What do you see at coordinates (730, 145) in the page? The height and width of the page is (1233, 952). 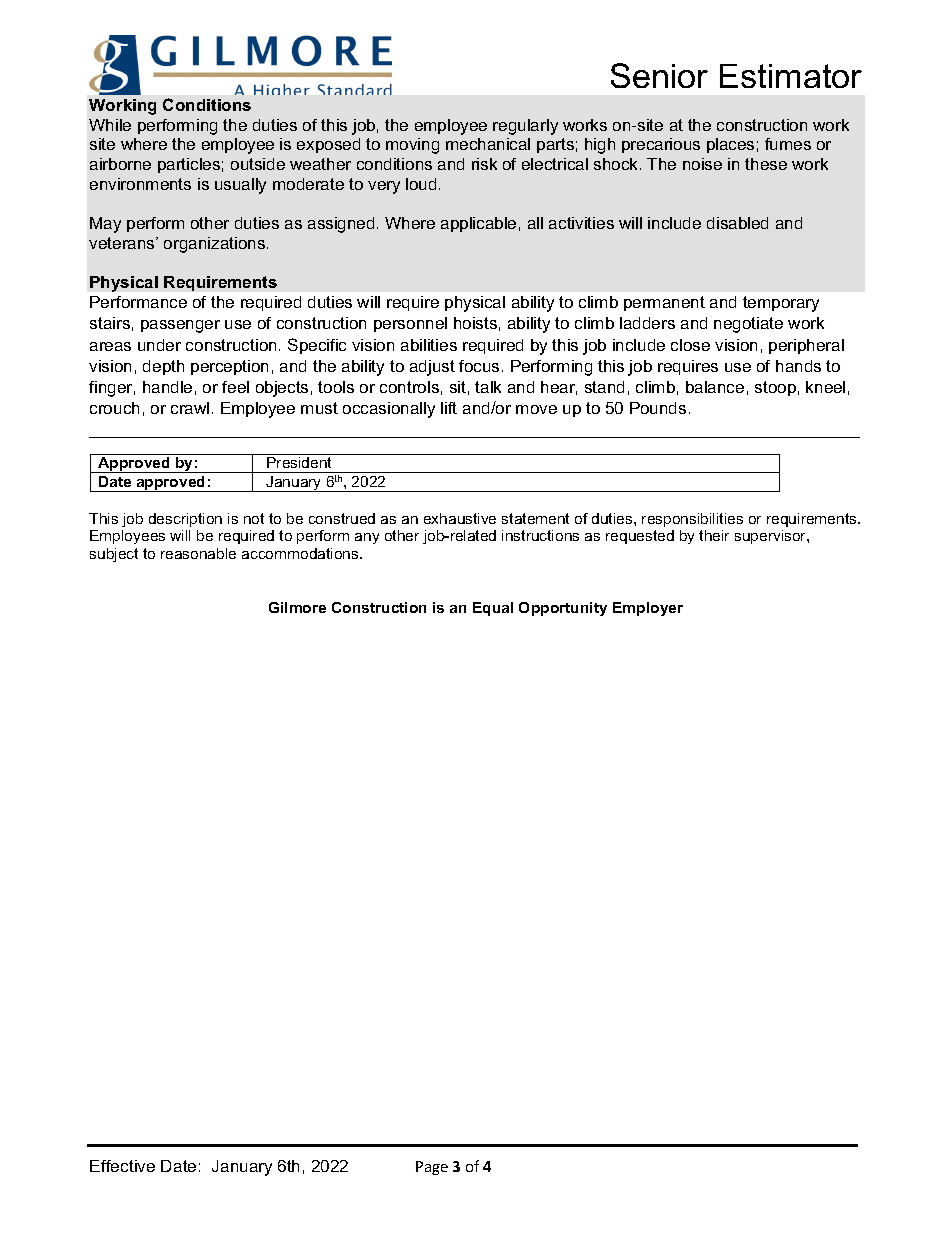 I see `places` at bounding box center [730, 145].
